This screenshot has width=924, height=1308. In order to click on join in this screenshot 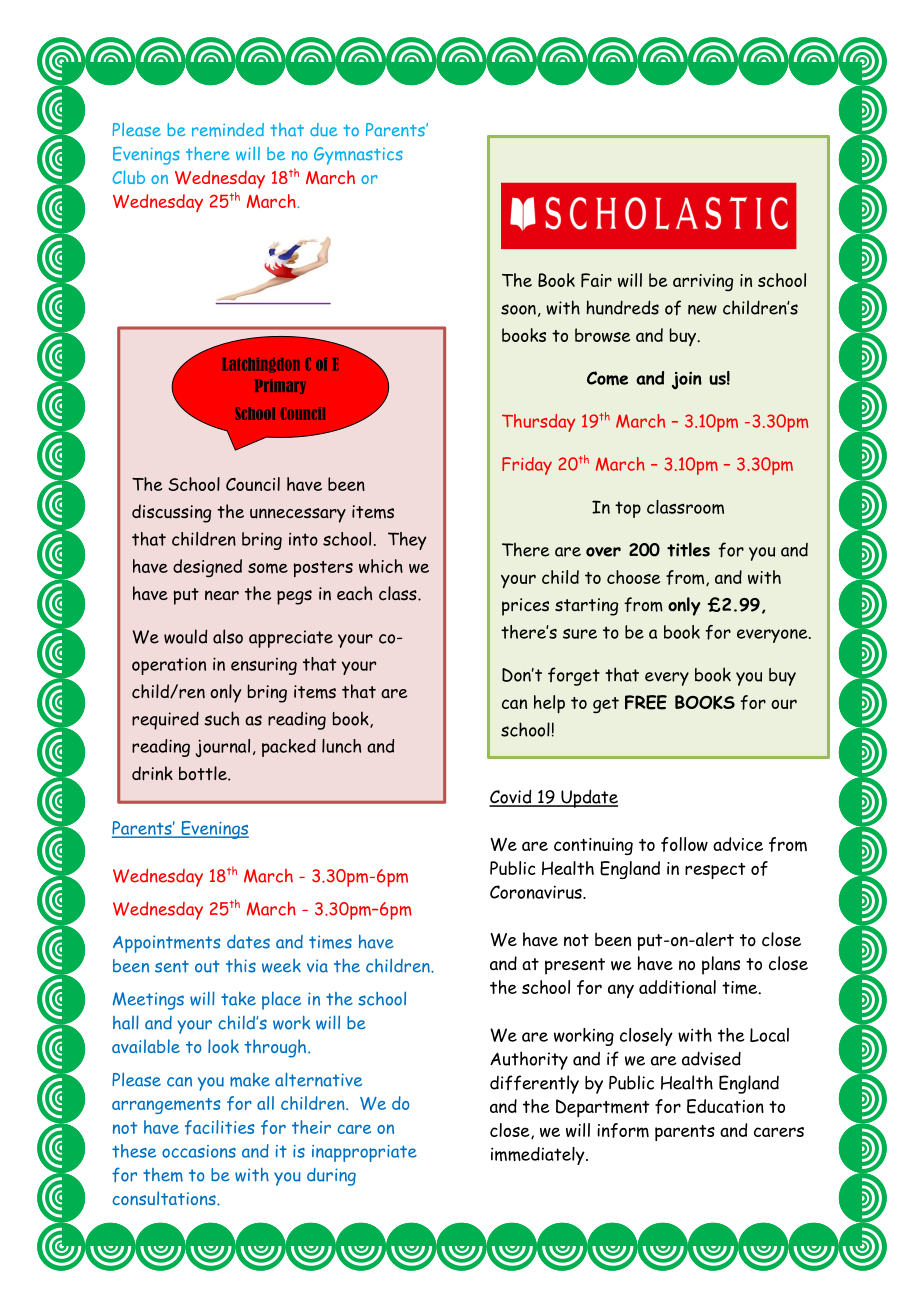, I will do `click(687, 380)`.
